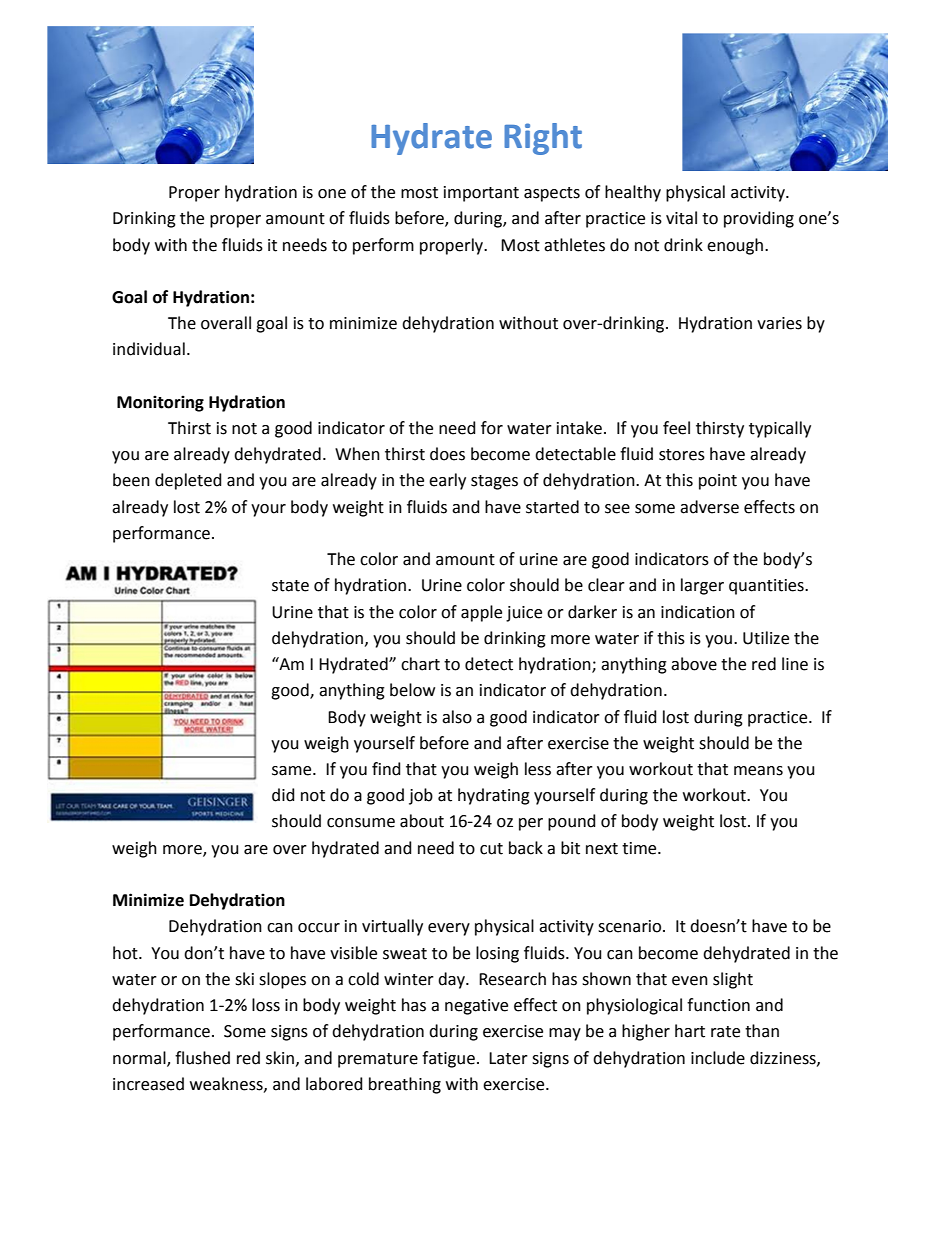 This screenshot has width=952, height=1233. I want to click on flushed, so click(202, 1058).
